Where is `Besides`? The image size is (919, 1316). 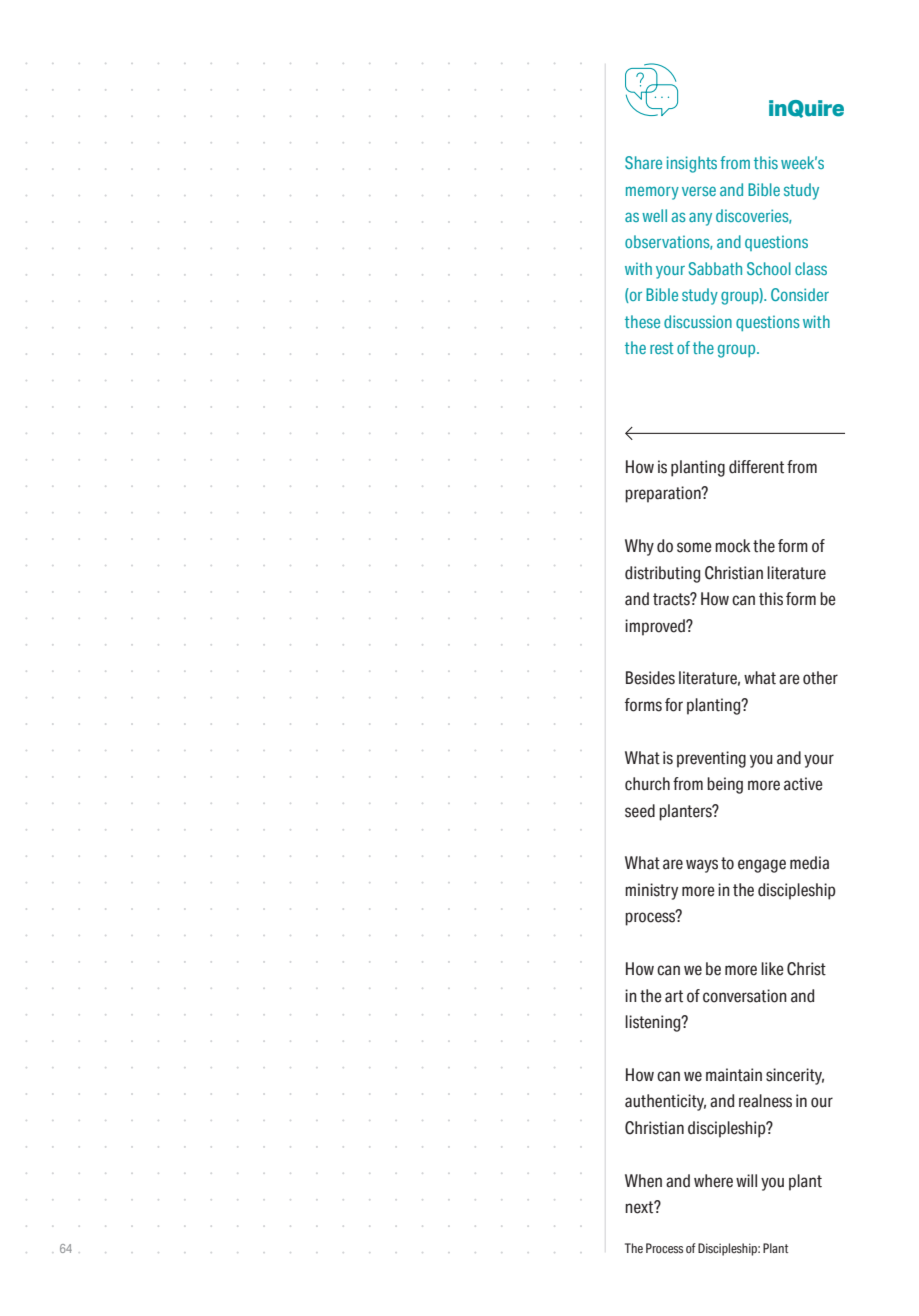 Besides is located at coordinates (650, 678).
